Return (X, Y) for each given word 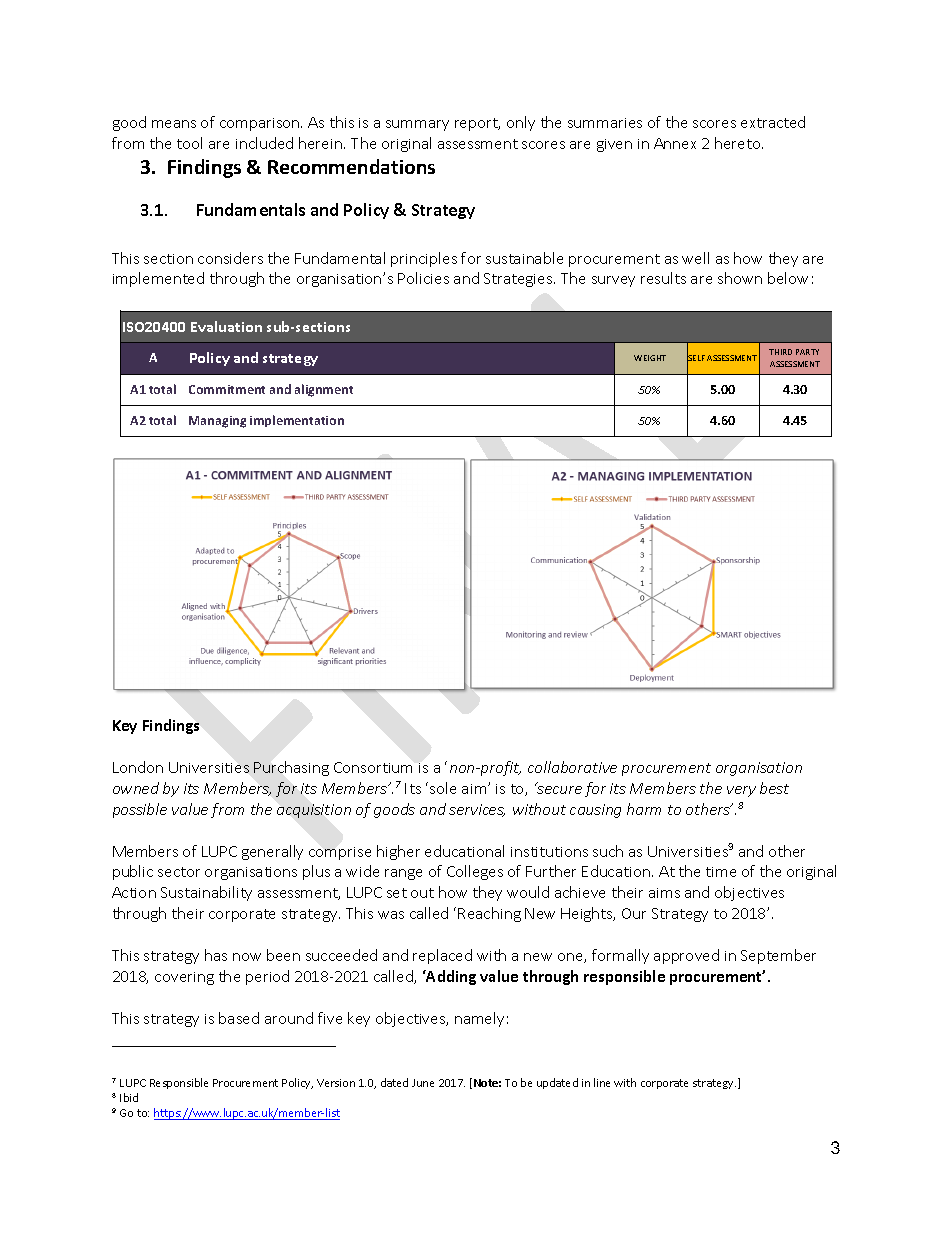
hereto (739, 143)
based (239, 1018)
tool (189, 143)
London (138, 767)
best (774, 788)
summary (417, 125)
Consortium (373, 767)
